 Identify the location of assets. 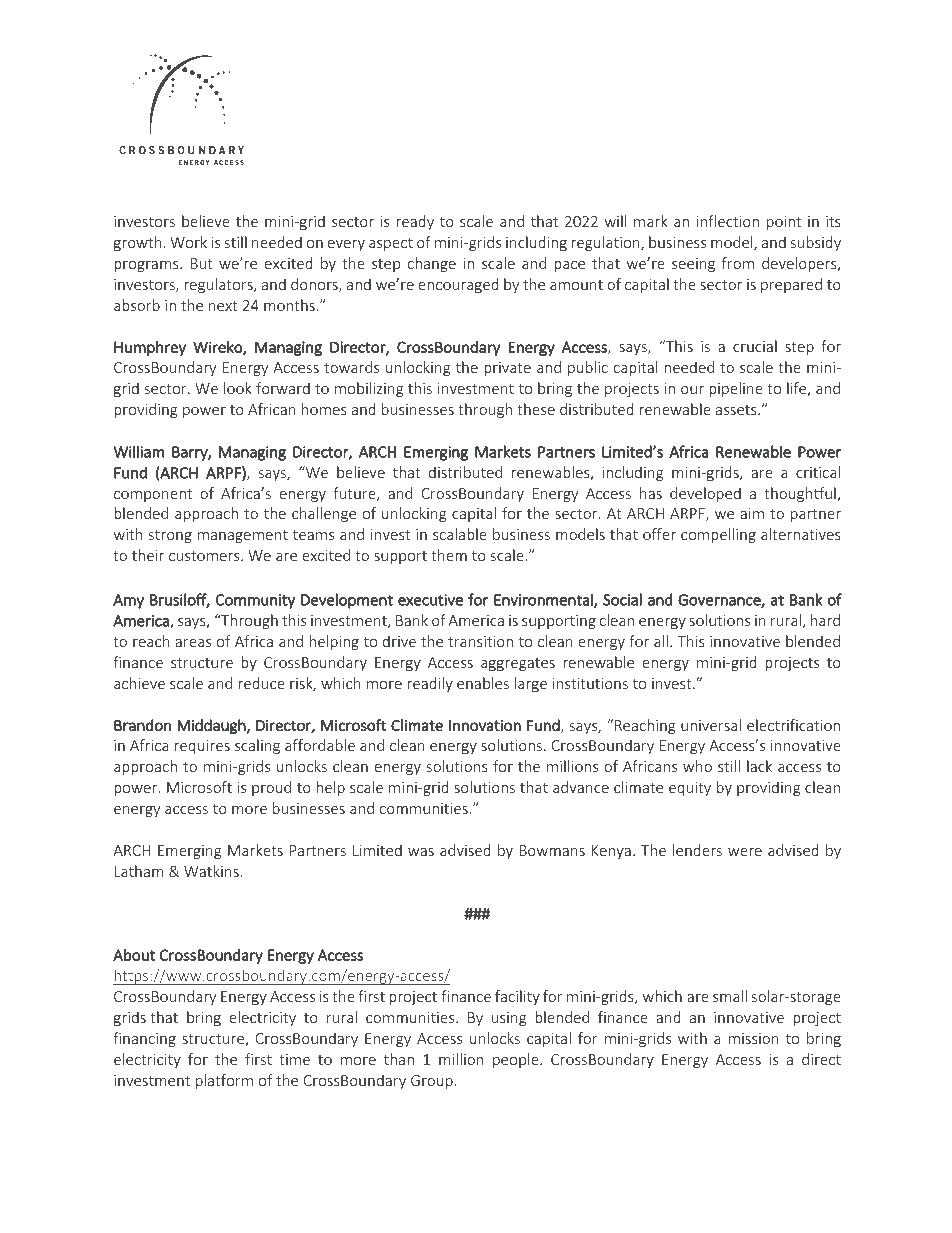
(737, 410).
